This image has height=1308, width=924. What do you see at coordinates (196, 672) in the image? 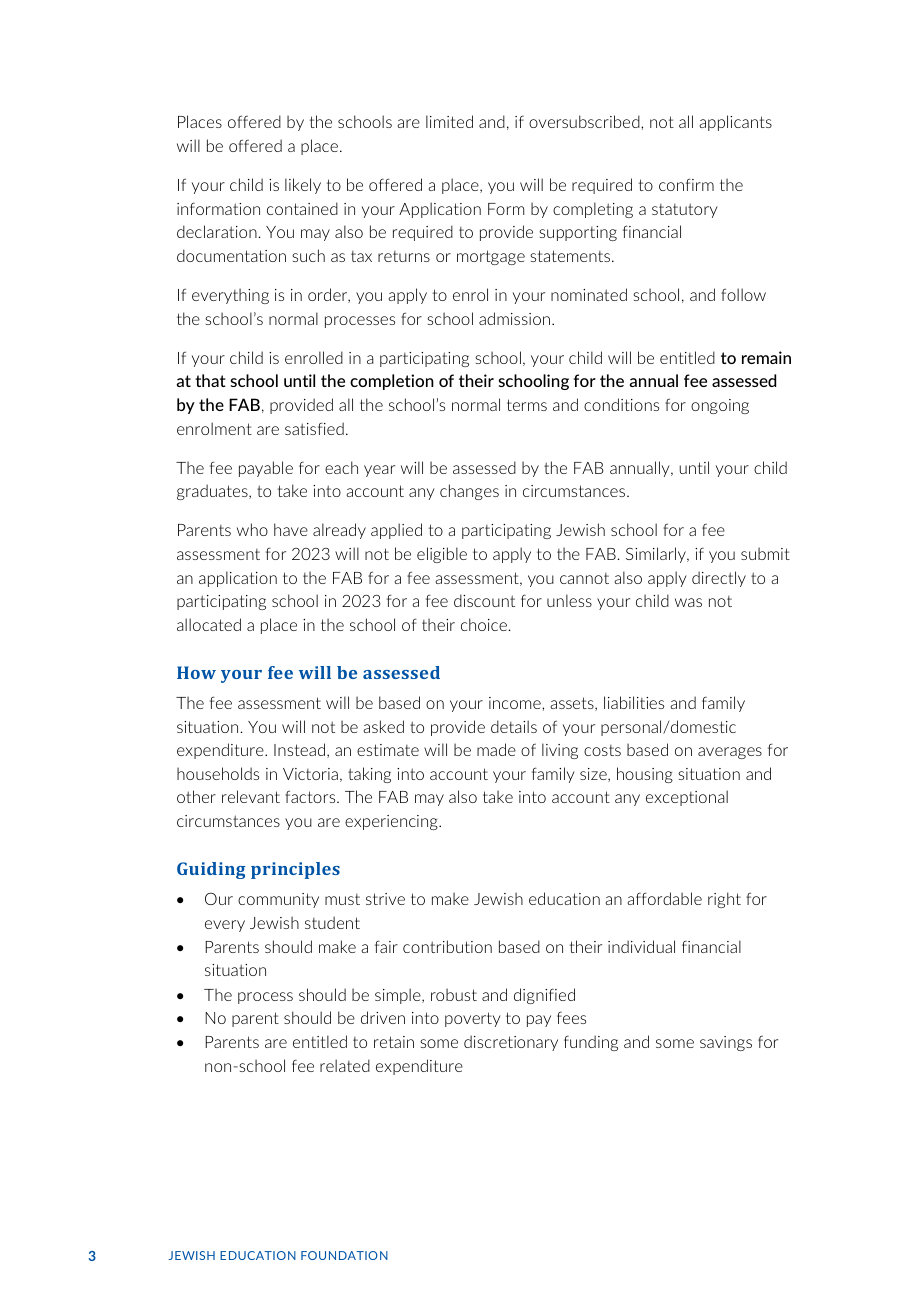
I see `How` at bounding box center [196, 672].
